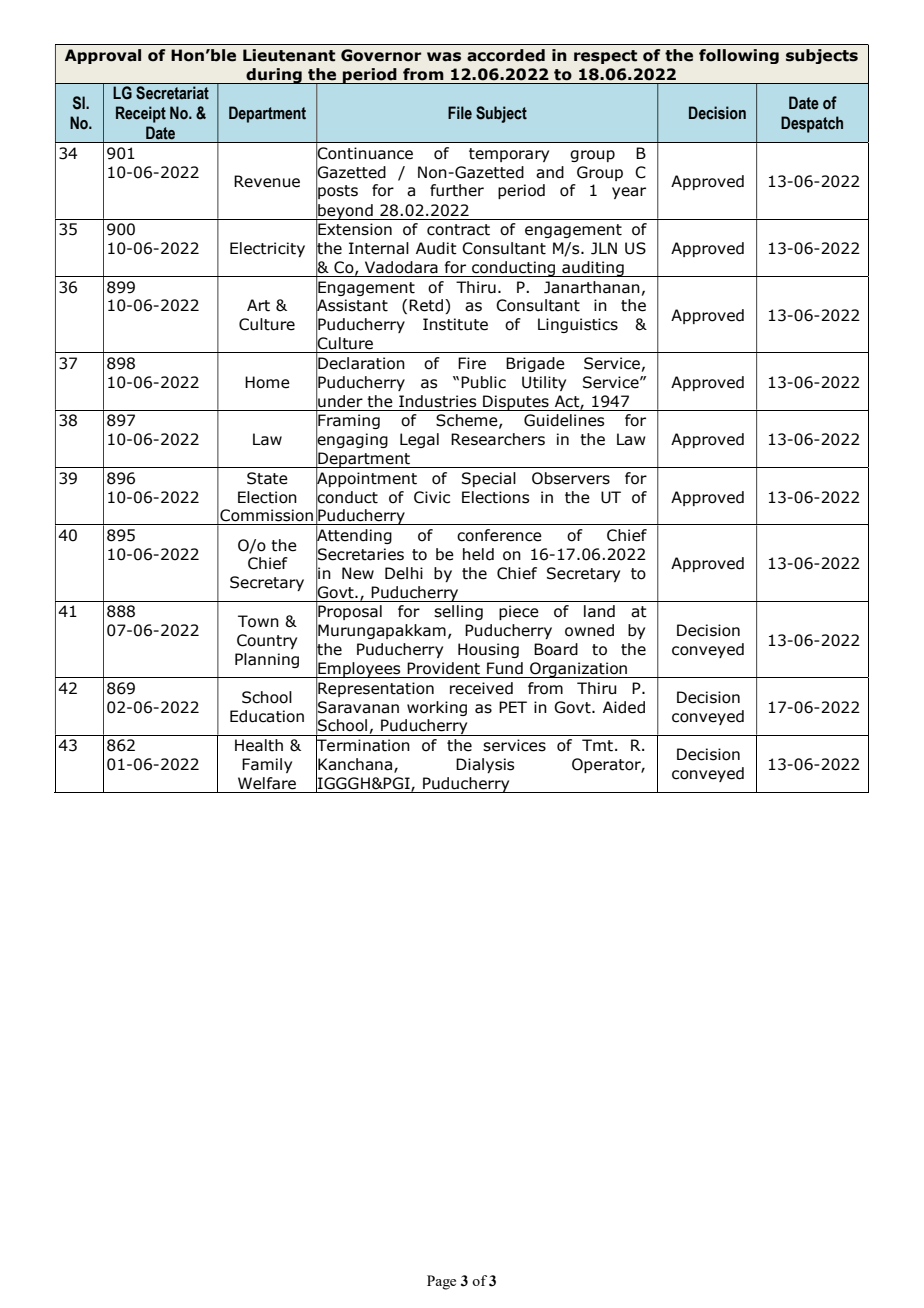 This screenshot has height=1308, width=924. Describe the element at coordinates (624, 707) in the screenshot. I see `Aided` at that location.
